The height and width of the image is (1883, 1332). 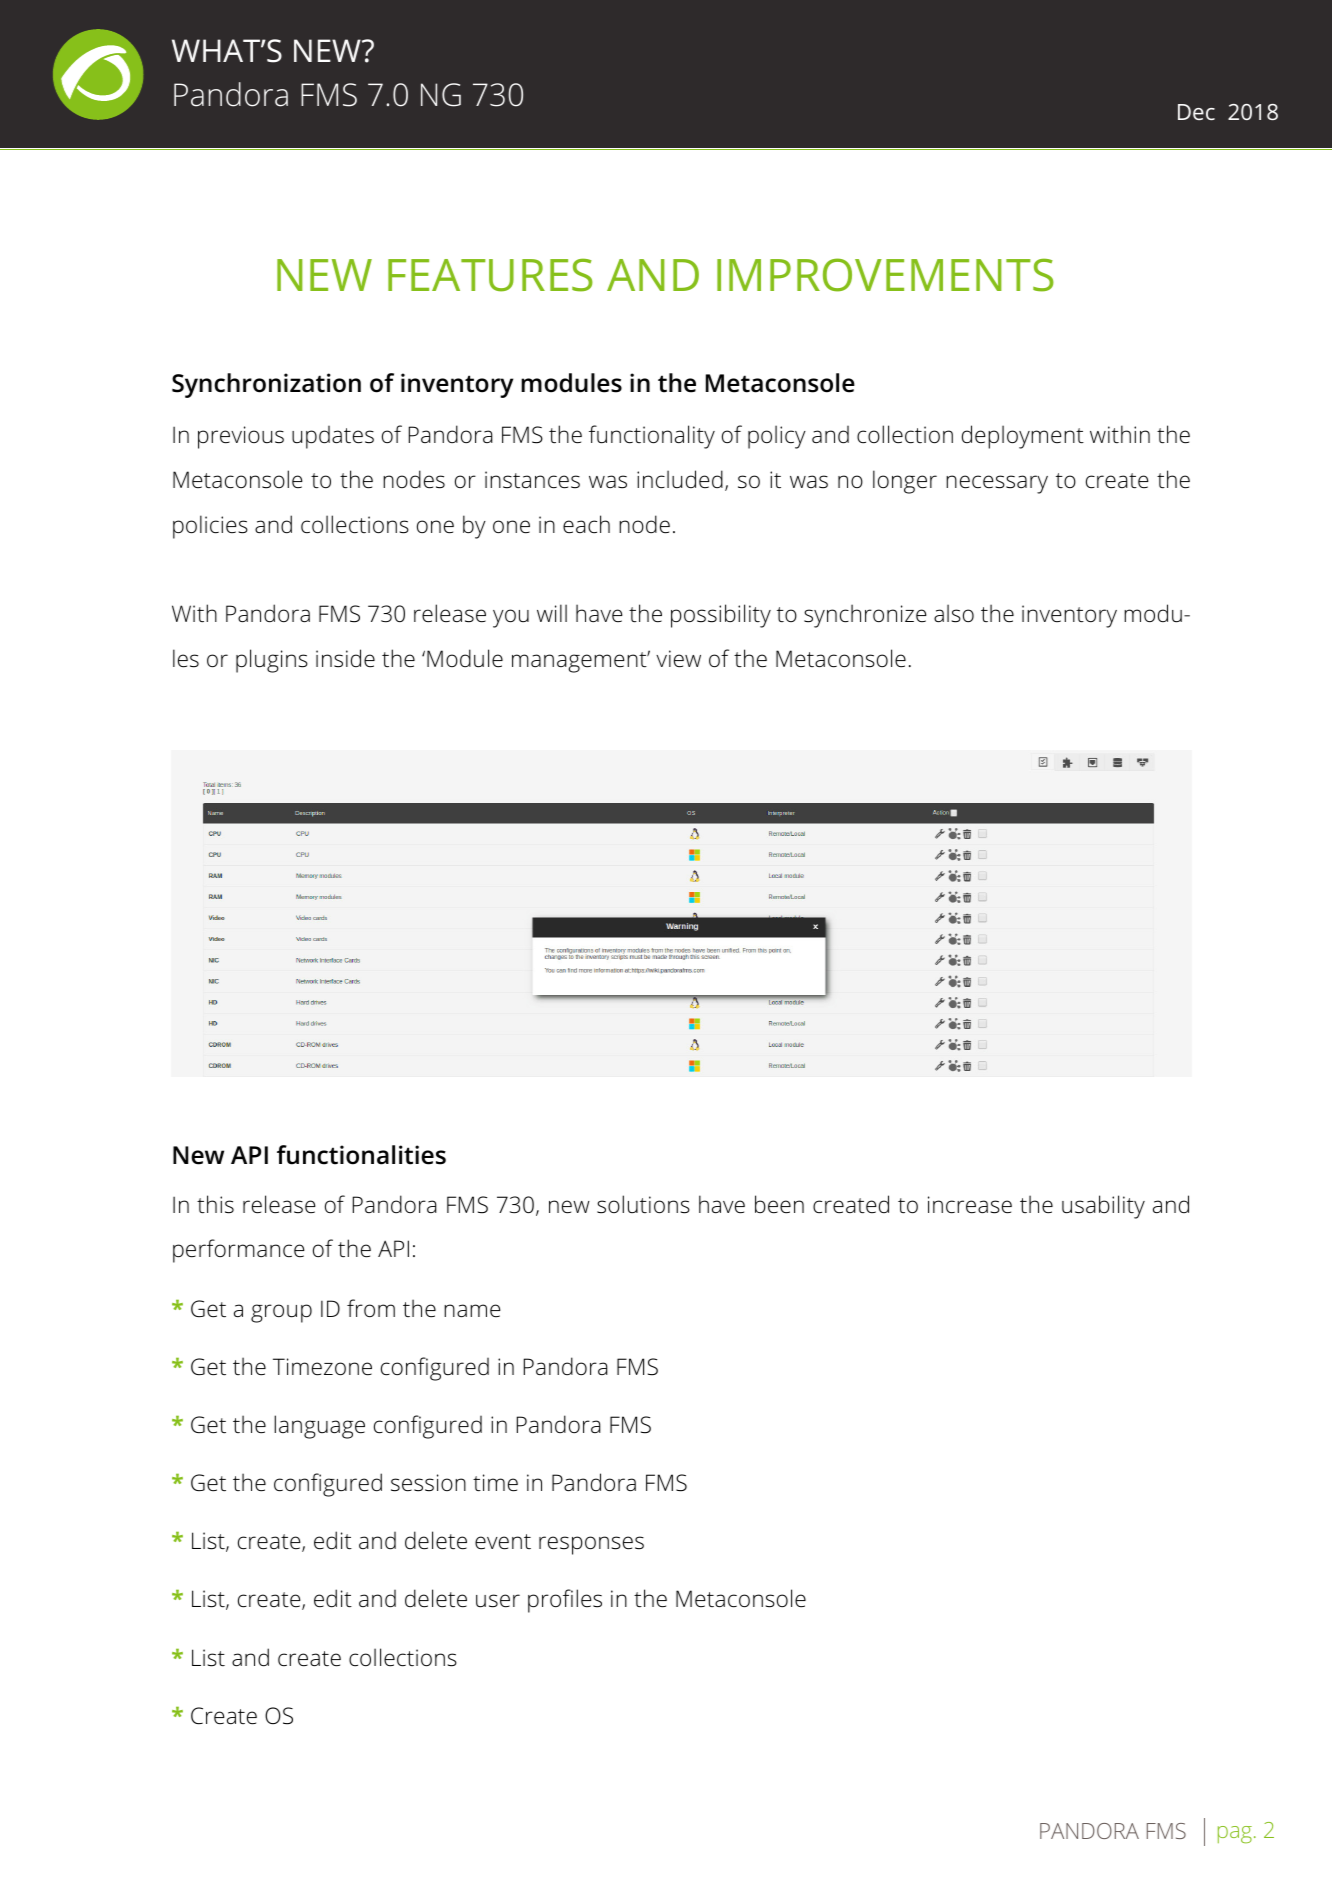 What do you see at coordinates (885, 275) in the image?
I see `IMPROVEMENTS` at bounding box center [885, 275].
